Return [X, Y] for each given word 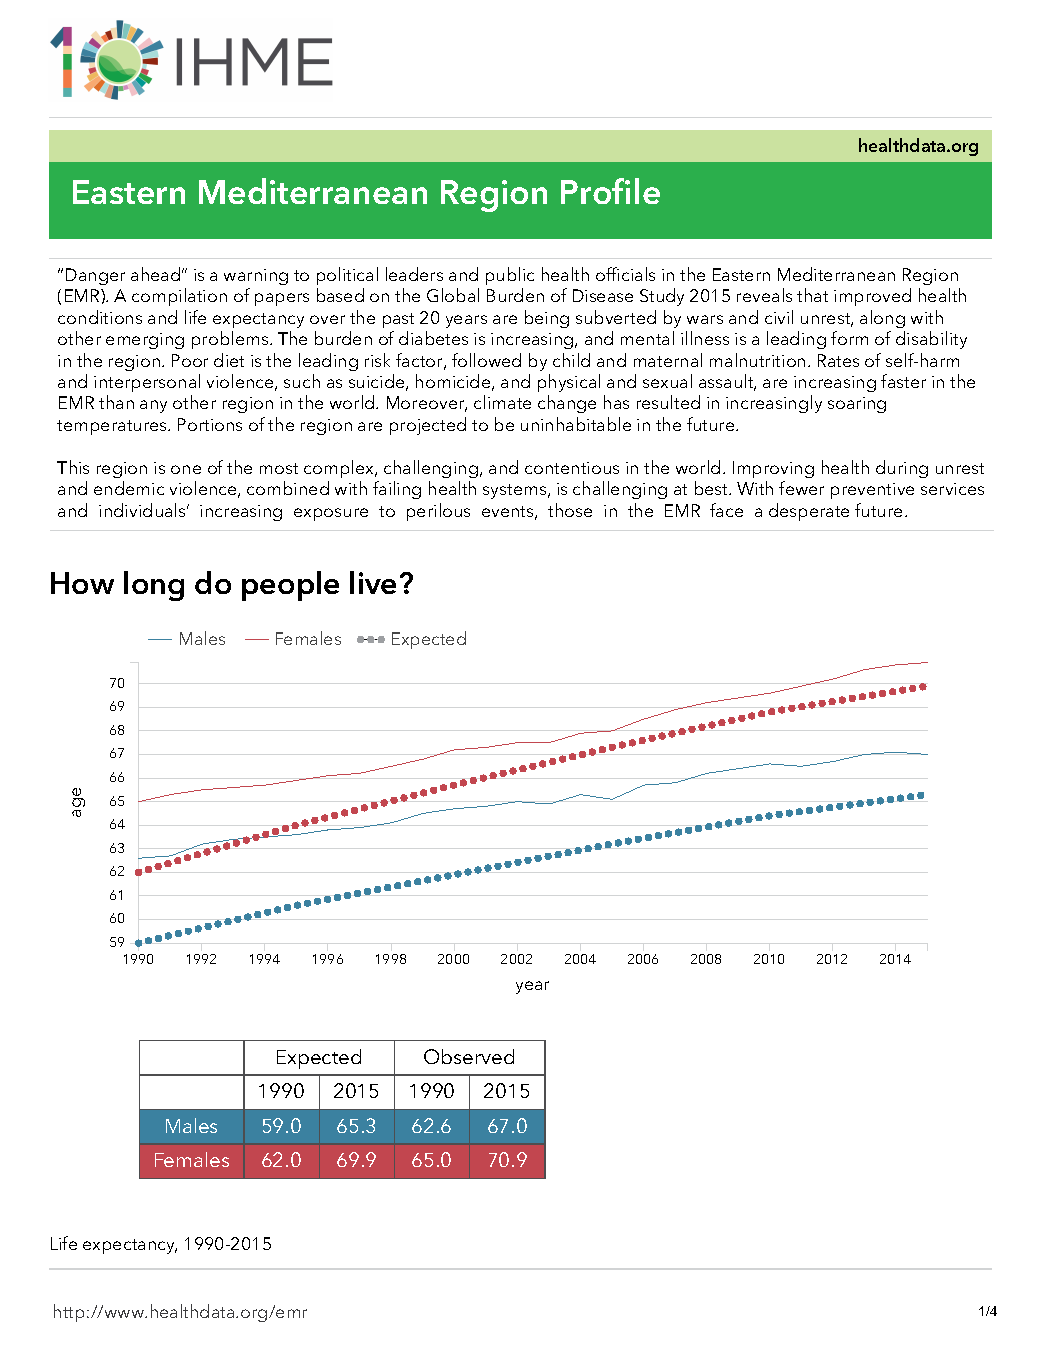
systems [516, 491]
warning [256, 277]
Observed [469, 1056]
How [82, 583]
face [726, 510]
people [290, 586]
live [373, 582]
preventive [872, 491]
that [812, 295]
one [186, 469]
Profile [610, 191]
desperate [809, 512]
